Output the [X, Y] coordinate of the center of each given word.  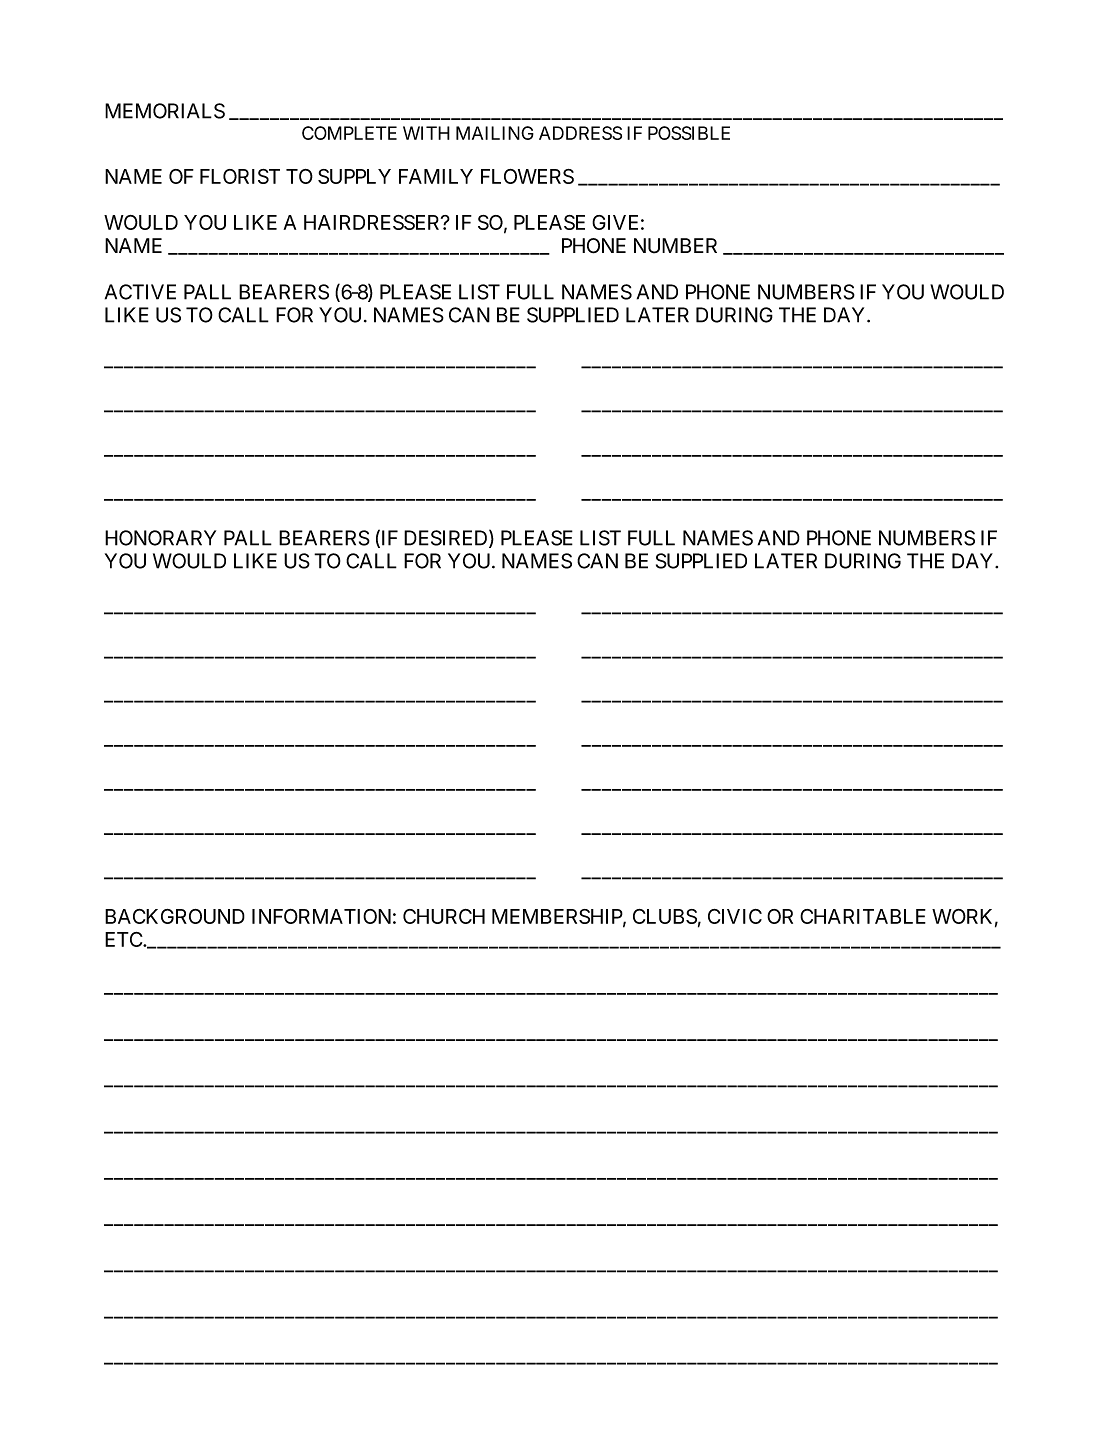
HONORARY [160, 538]
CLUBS [665, 916]
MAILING [495, 133]
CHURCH [444, 916]
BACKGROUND [175, 916]
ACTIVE [140, 292]
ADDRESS [580, 133]
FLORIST [240, 176]
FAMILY [436, 176]
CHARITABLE [863, 916]
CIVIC [735, 916]
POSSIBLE [689, 133]
